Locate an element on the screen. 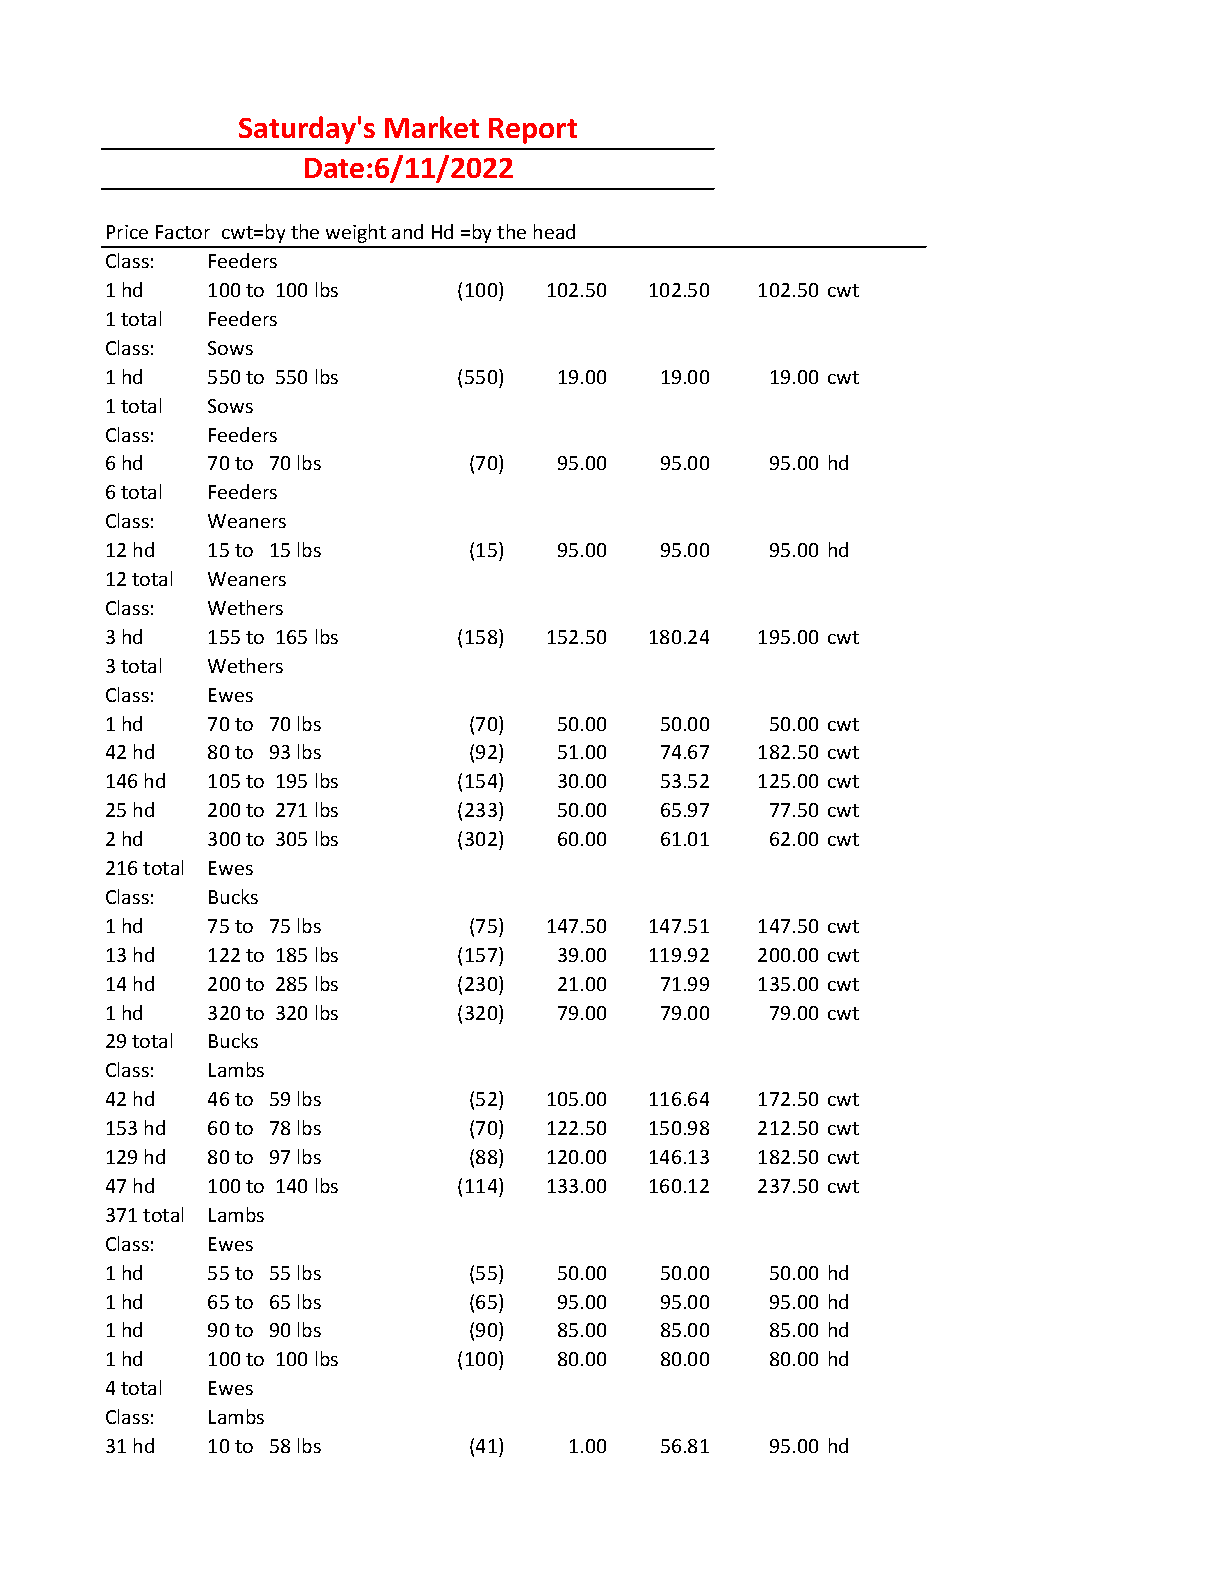  Factor is located at coordinates (183, 232).
